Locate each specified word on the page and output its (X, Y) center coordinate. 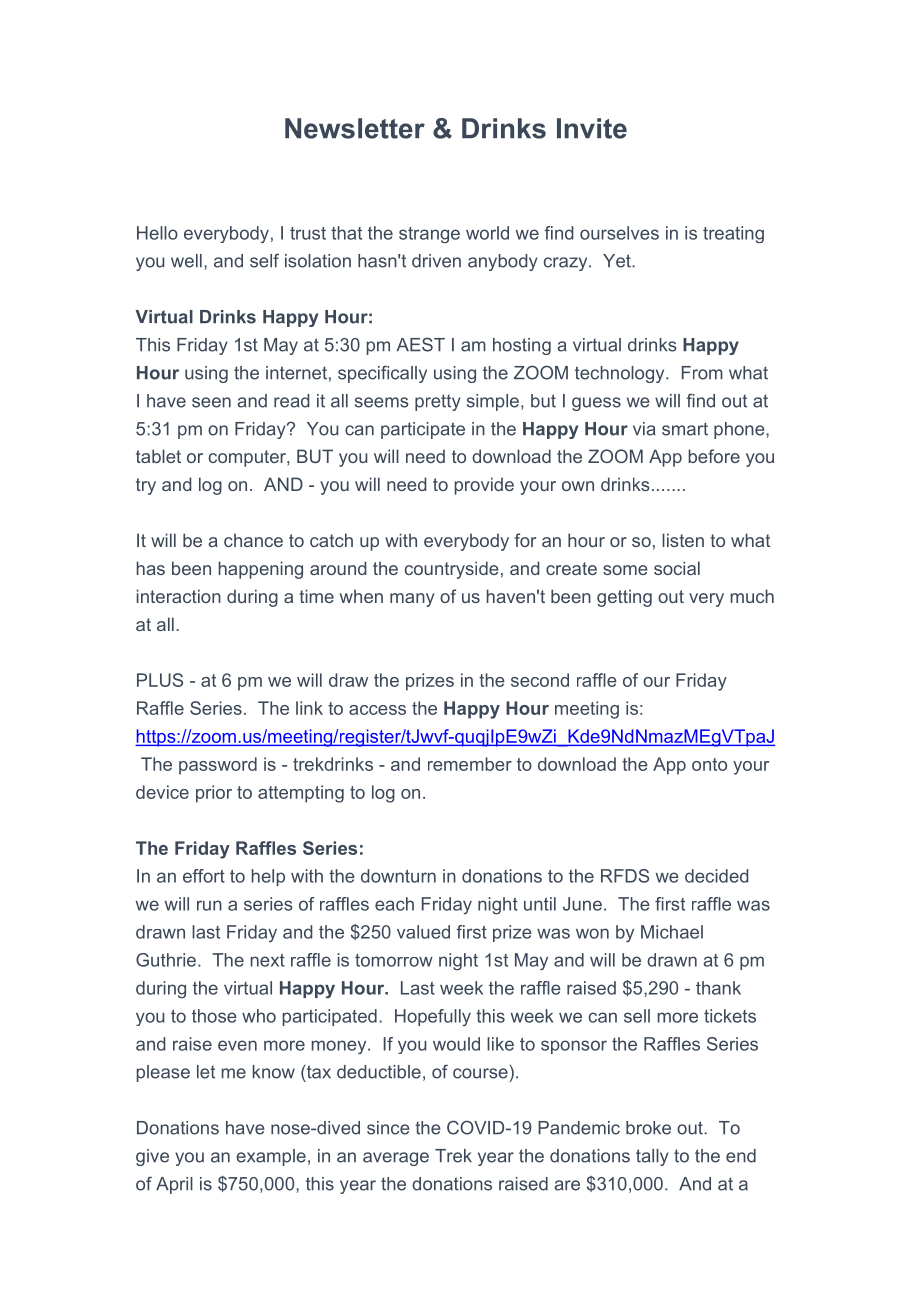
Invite (592, 128)
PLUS (160, 680)
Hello (157, 233)
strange (429, 235)
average (396, 1159)
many (412, 600)
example (271, 1157)
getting (624, 598)
